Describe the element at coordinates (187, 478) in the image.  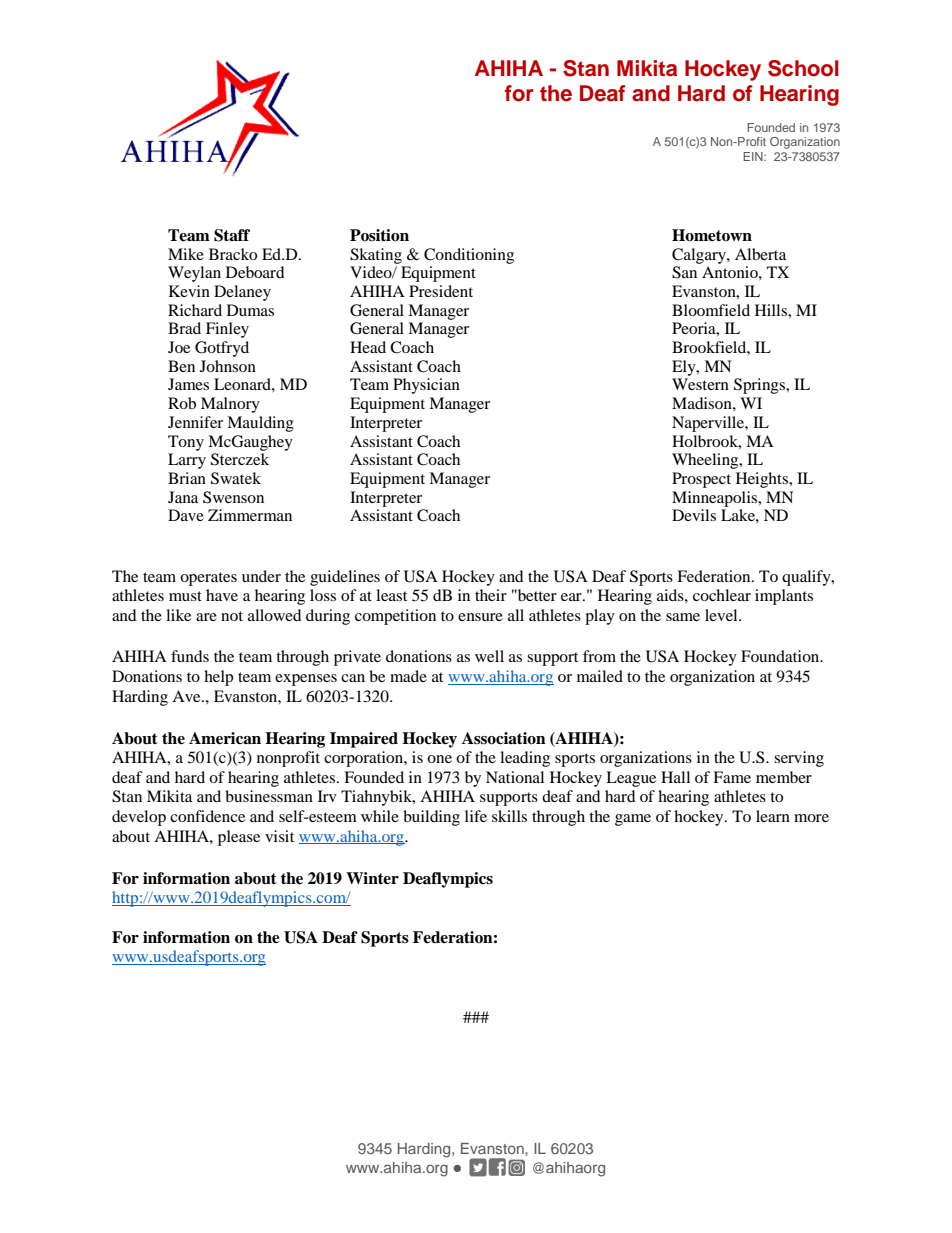
I see `Brian` at that location.
